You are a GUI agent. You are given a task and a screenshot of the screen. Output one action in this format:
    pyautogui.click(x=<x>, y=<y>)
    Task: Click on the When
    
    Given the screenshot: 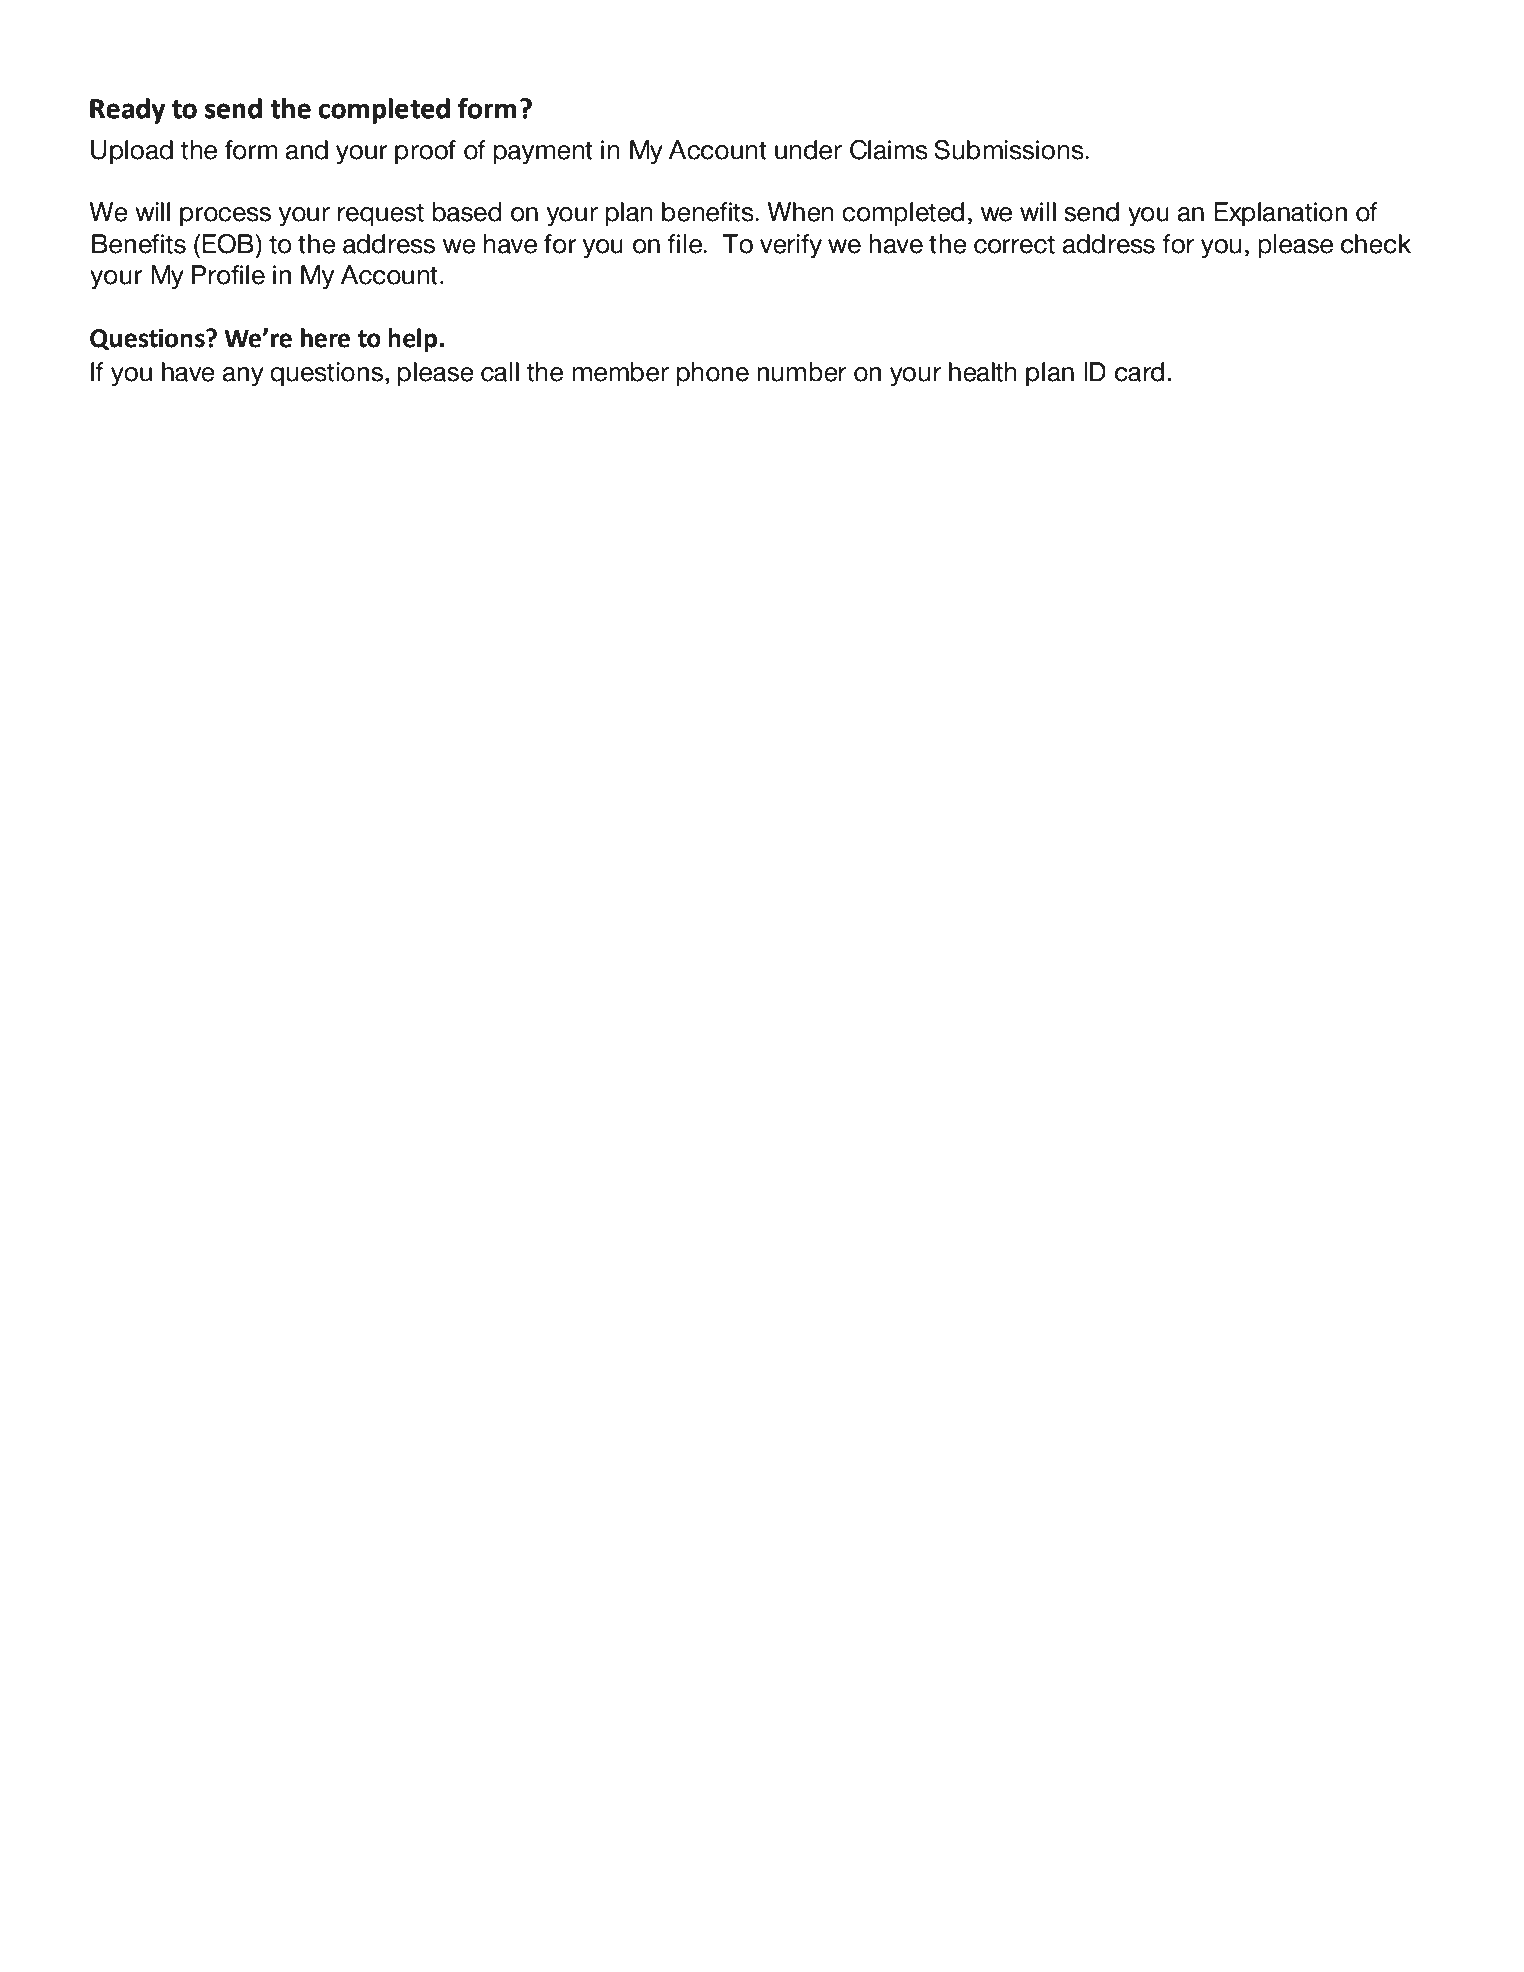 What is the action you would take?
    pyautogui.click(x=800, y=212)
